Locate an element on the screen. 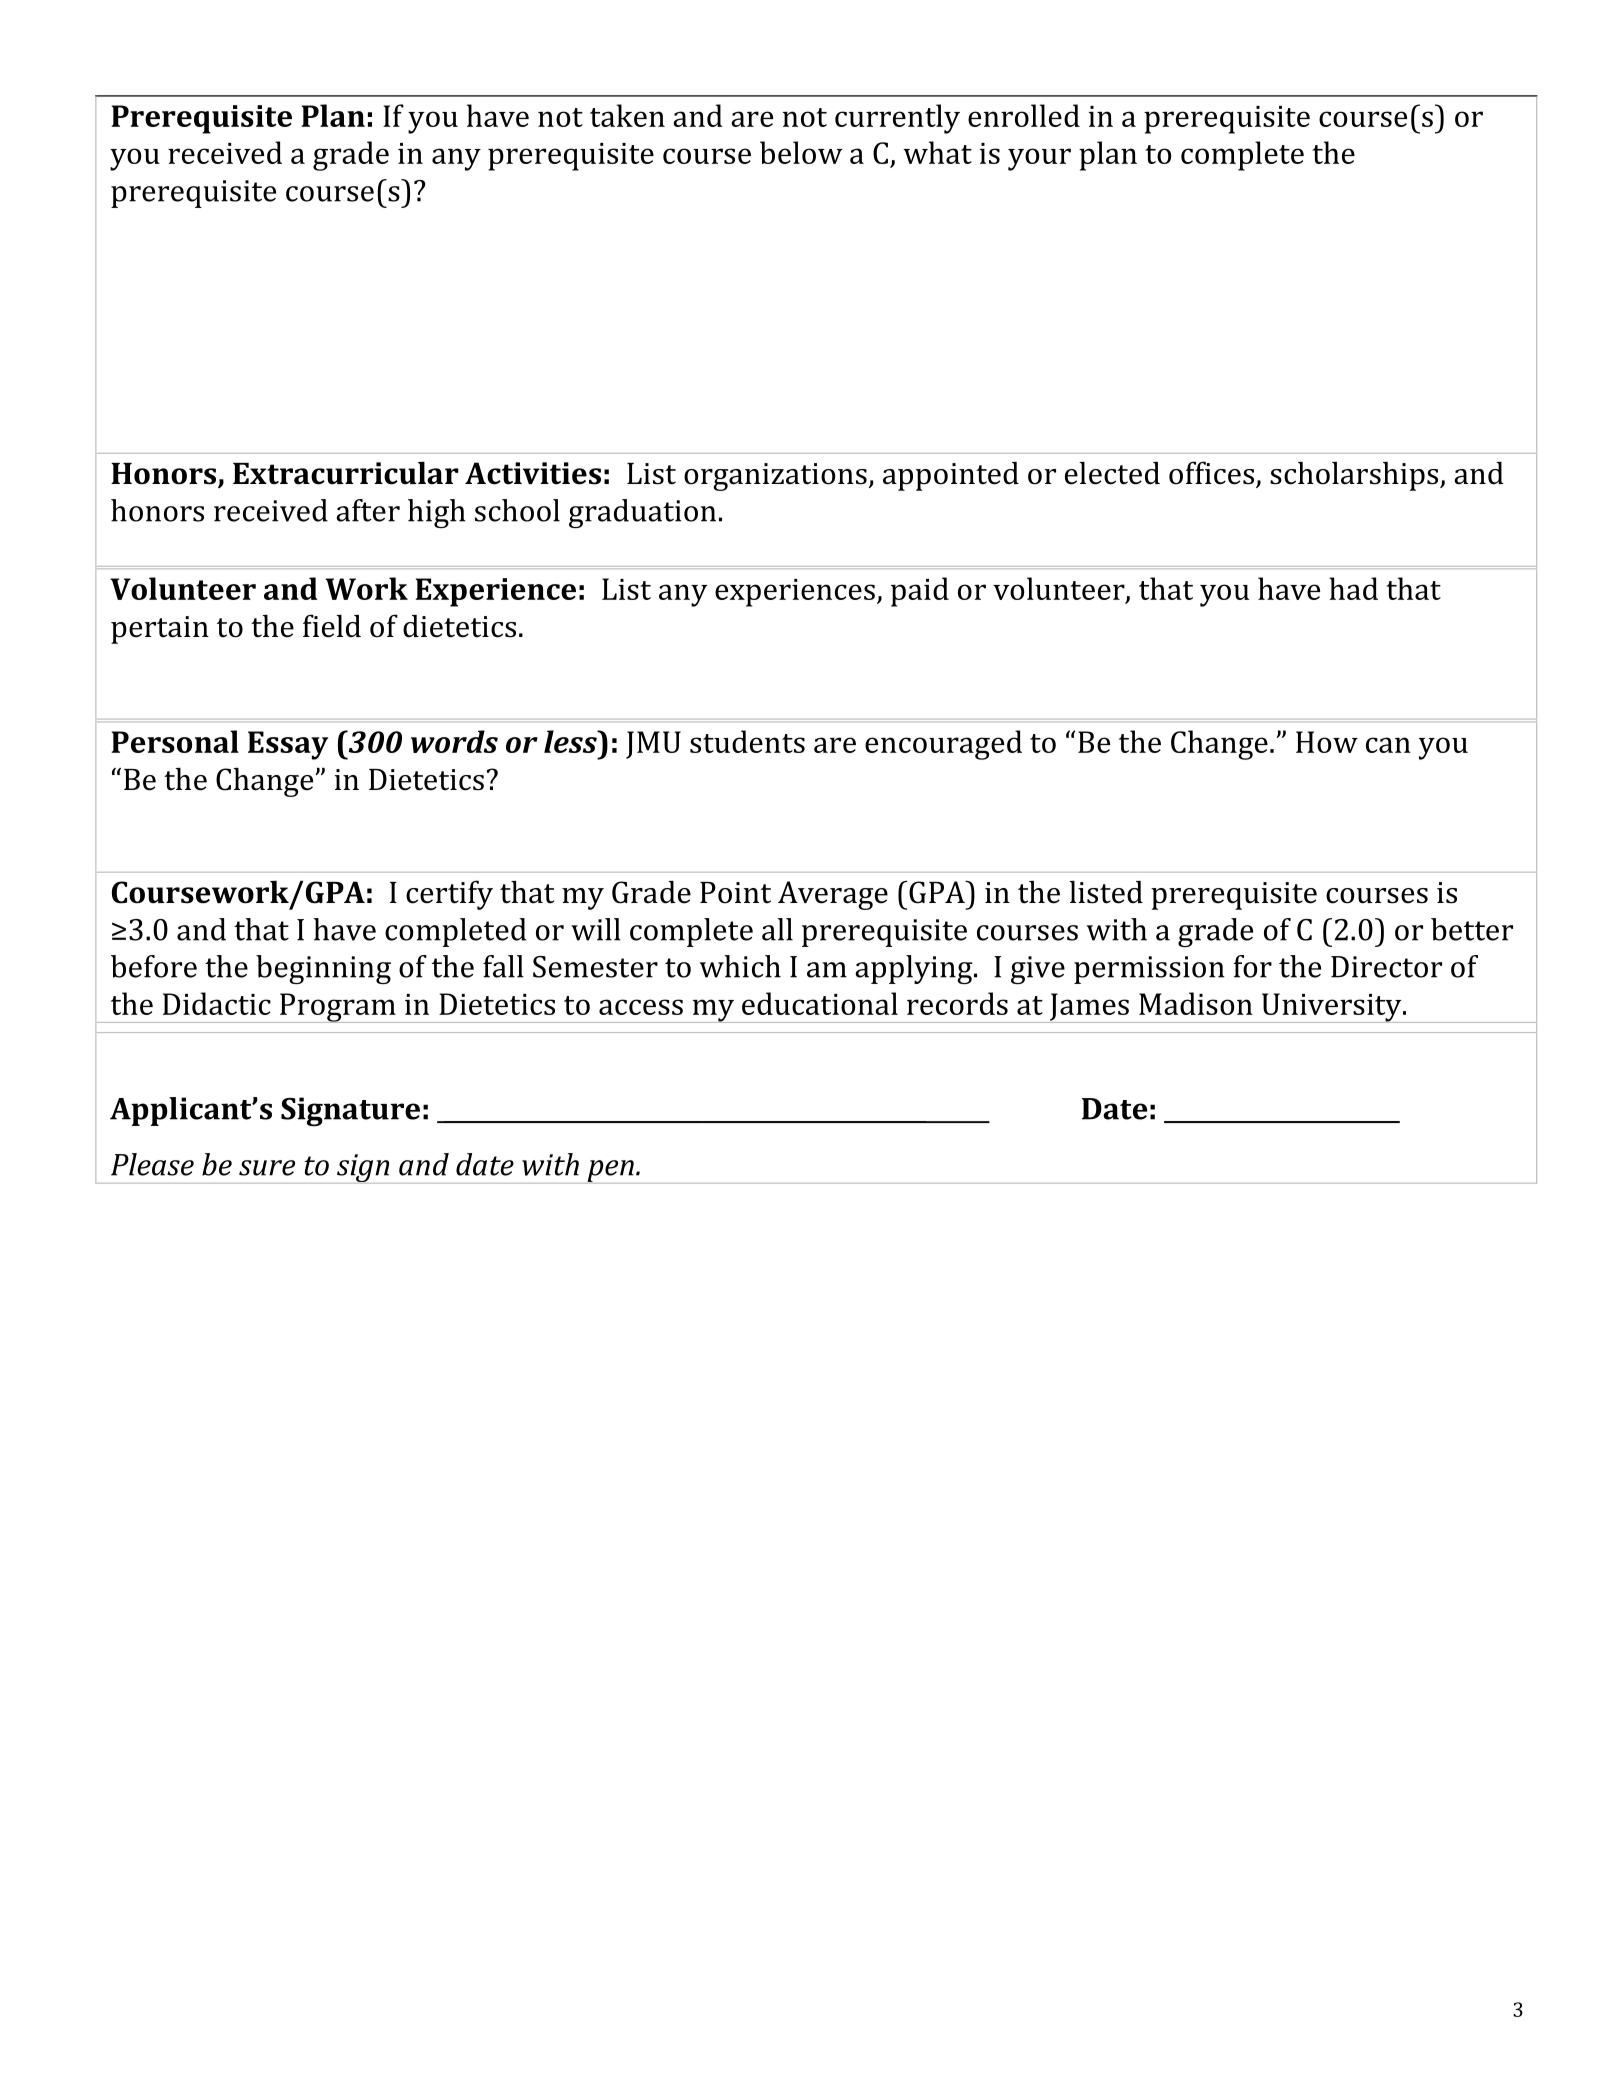  field is located at coordinates (332, 626).
